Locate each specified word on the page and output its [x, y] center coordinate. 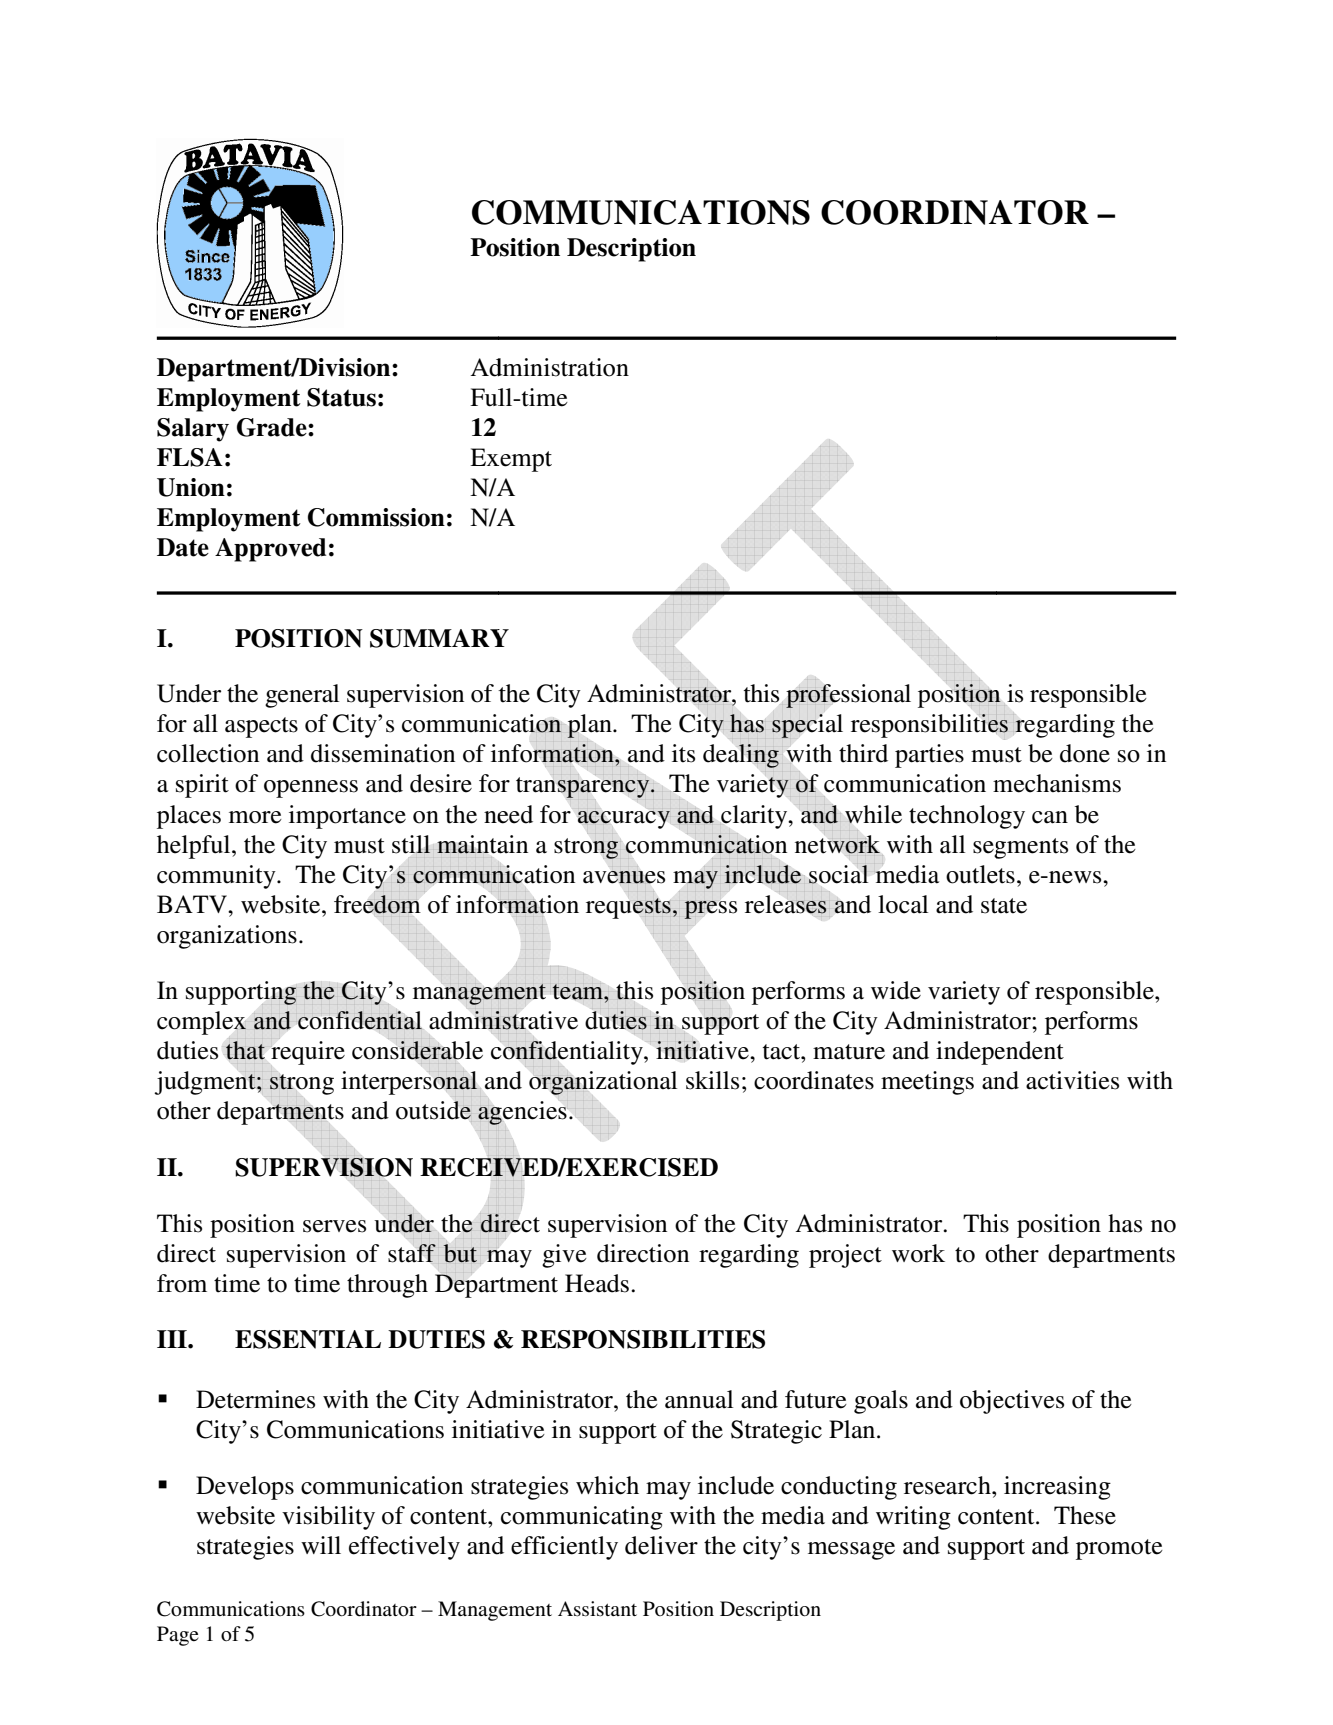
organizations [227, 937]
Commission [376, 517]
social [838, 873]
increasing [1057, 1488]
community [217, 877]
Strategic [776, 1432]
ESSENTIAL [308, 1339]
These [1085, 1515]
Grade [273, 427]
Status [341, 397]
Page [177, 1636]
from [182, 1283]
